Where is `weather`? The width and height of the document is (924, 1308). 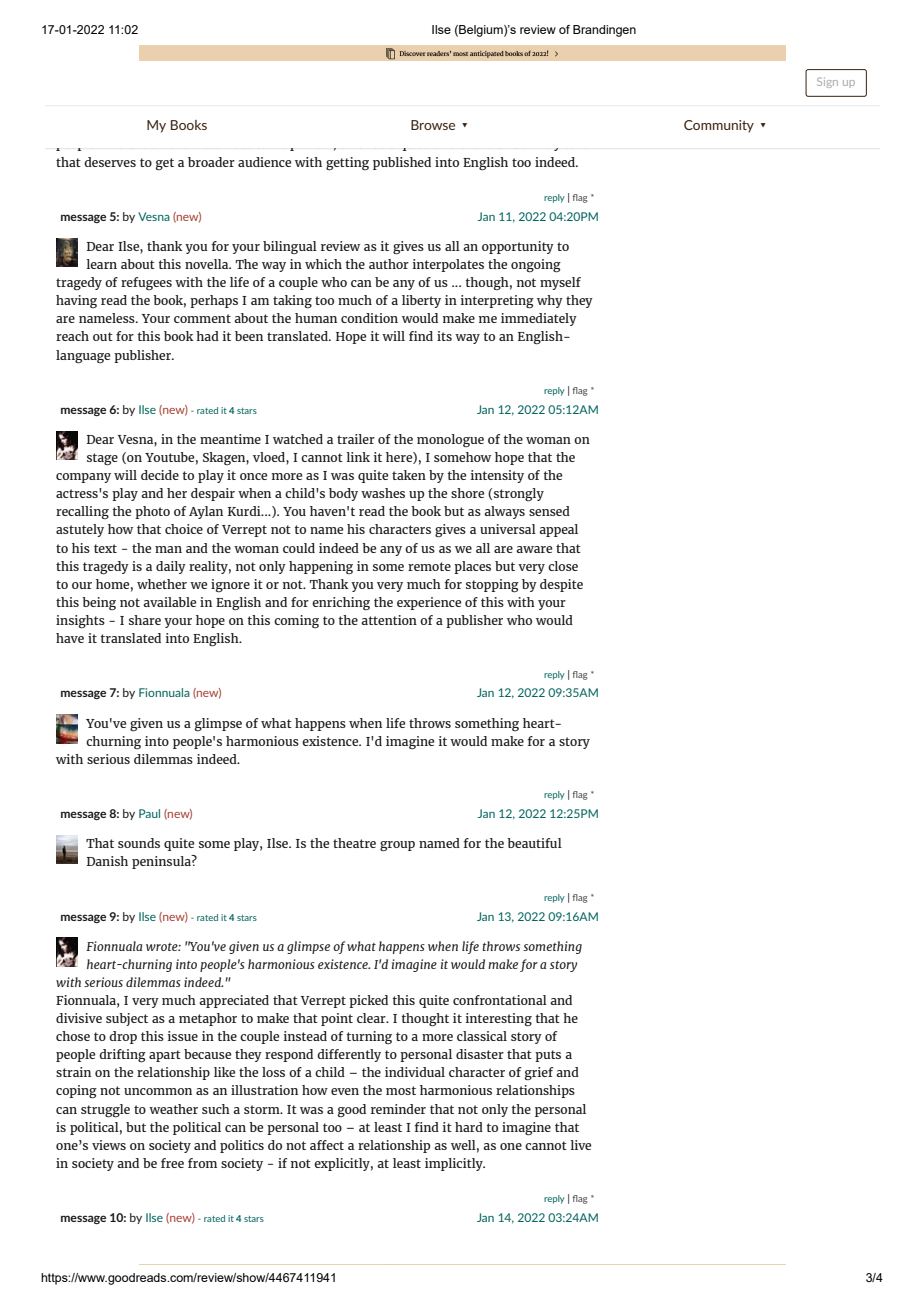 weather is located at coordinates (173, 1109).
